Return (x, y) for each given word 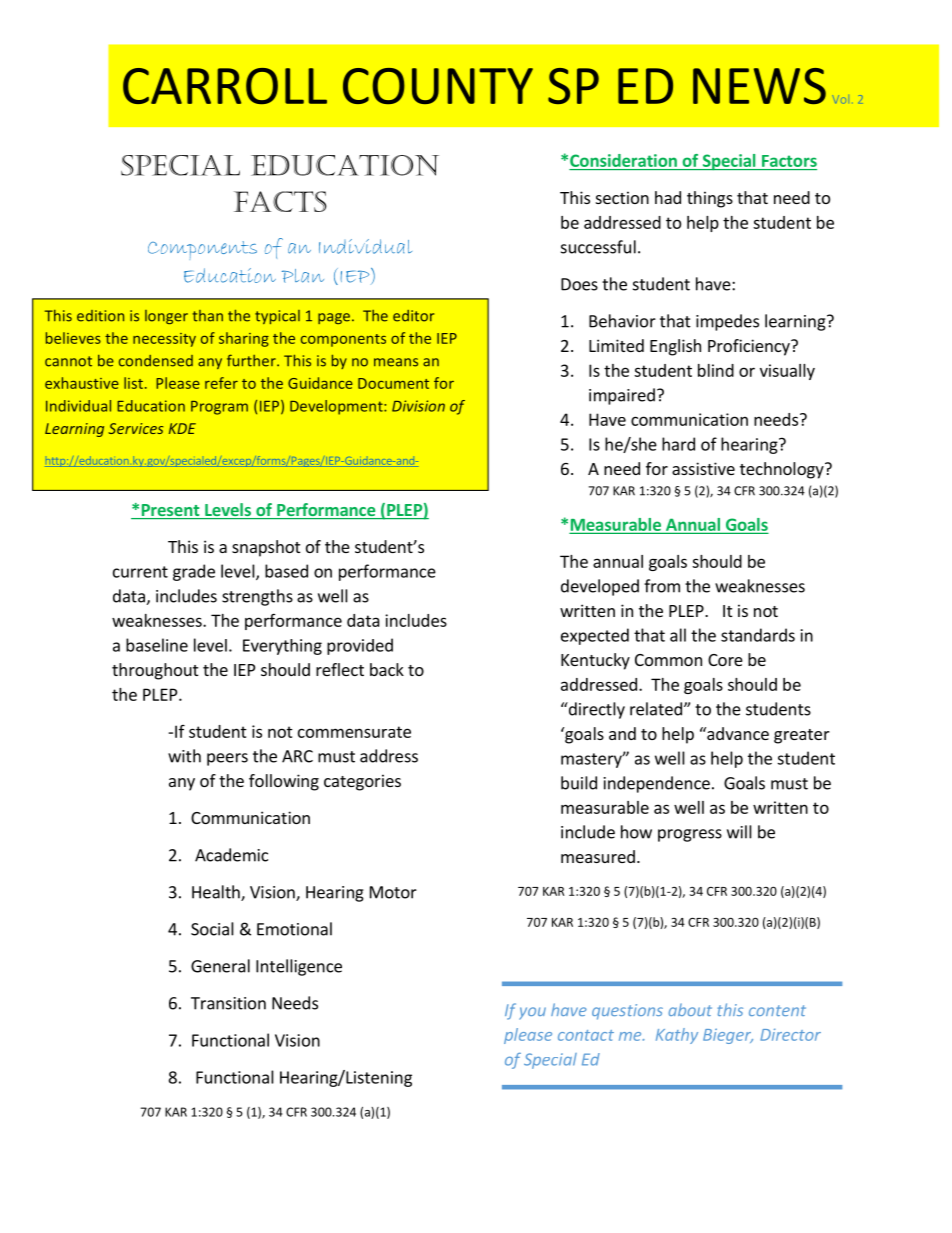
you (532, 1013)
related (656, 709)
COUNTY (438, 86)
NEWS (759, 86)
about (690, 1009)
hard (678, 444)
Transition (228, 1003)
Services (135, 428)
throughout (155, 671)
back (387, 669)
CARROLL (225, 86)
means (396, 362)
